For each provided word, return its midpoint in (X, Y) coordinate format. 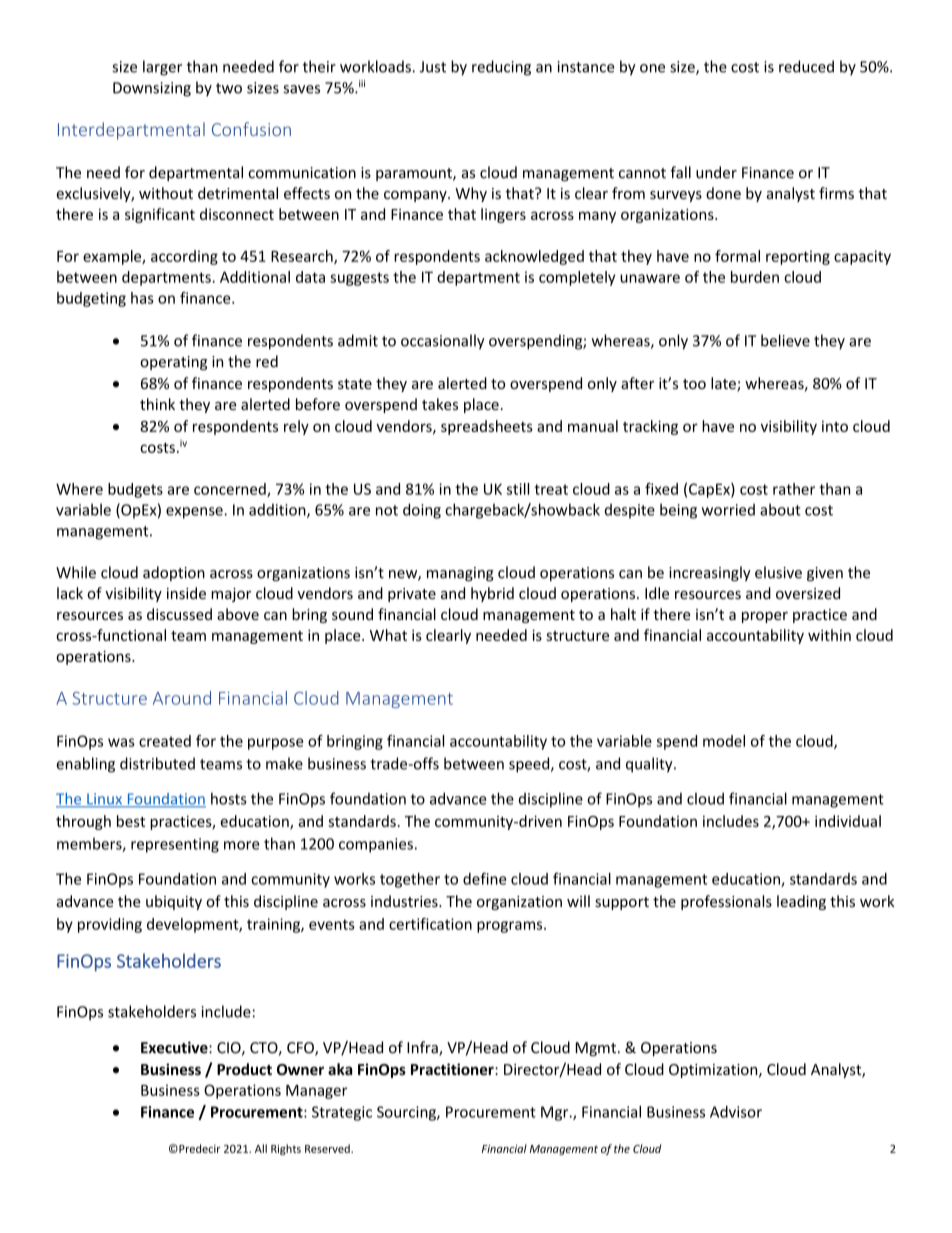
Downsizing (152, 89)
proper (765, 617)
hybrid (492, 594)
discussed (179, 614)
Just (433, 67)
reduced (806, 66)
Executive (175, 1047)
